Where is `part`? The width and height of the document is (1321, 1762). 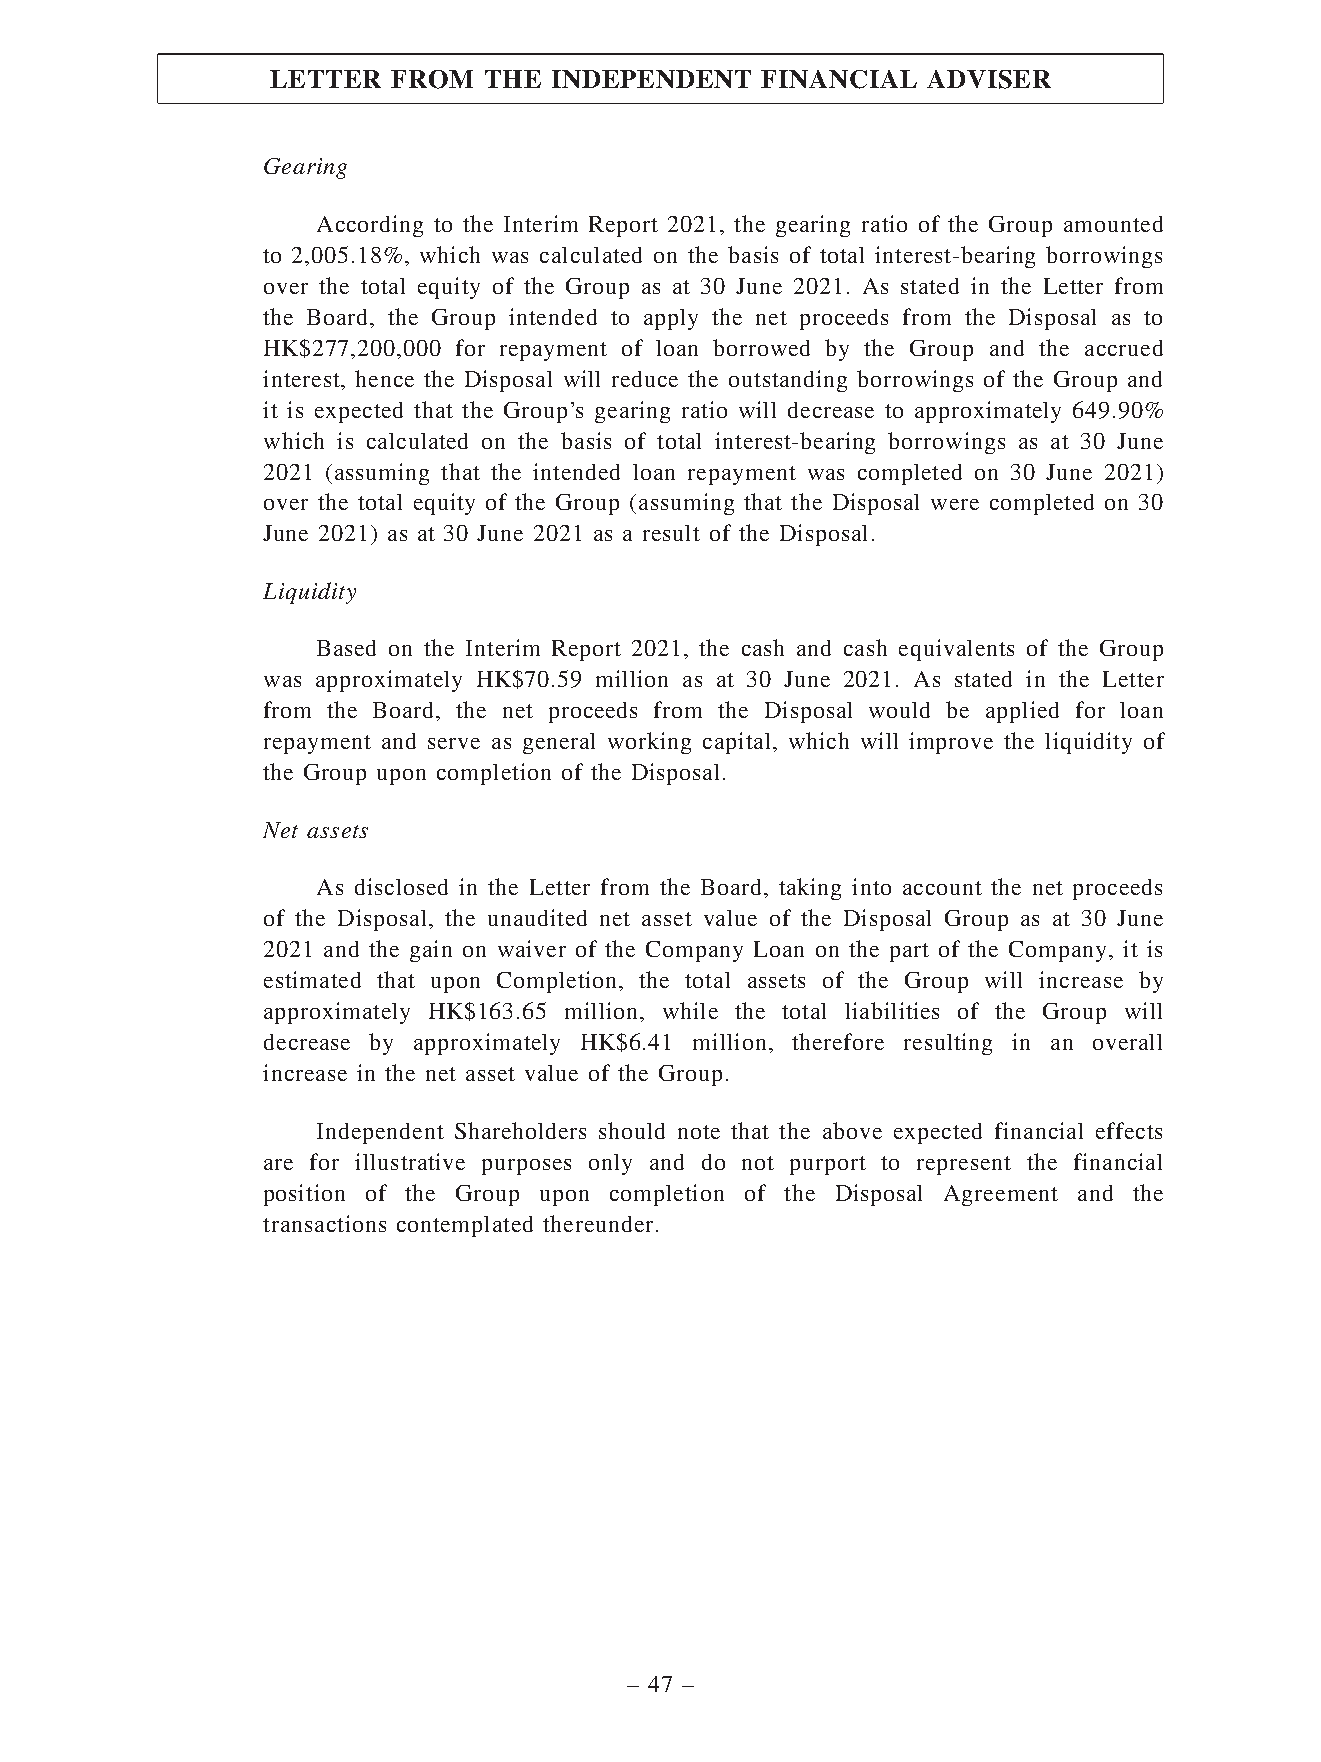
part is located at coordinates (909, 952).
